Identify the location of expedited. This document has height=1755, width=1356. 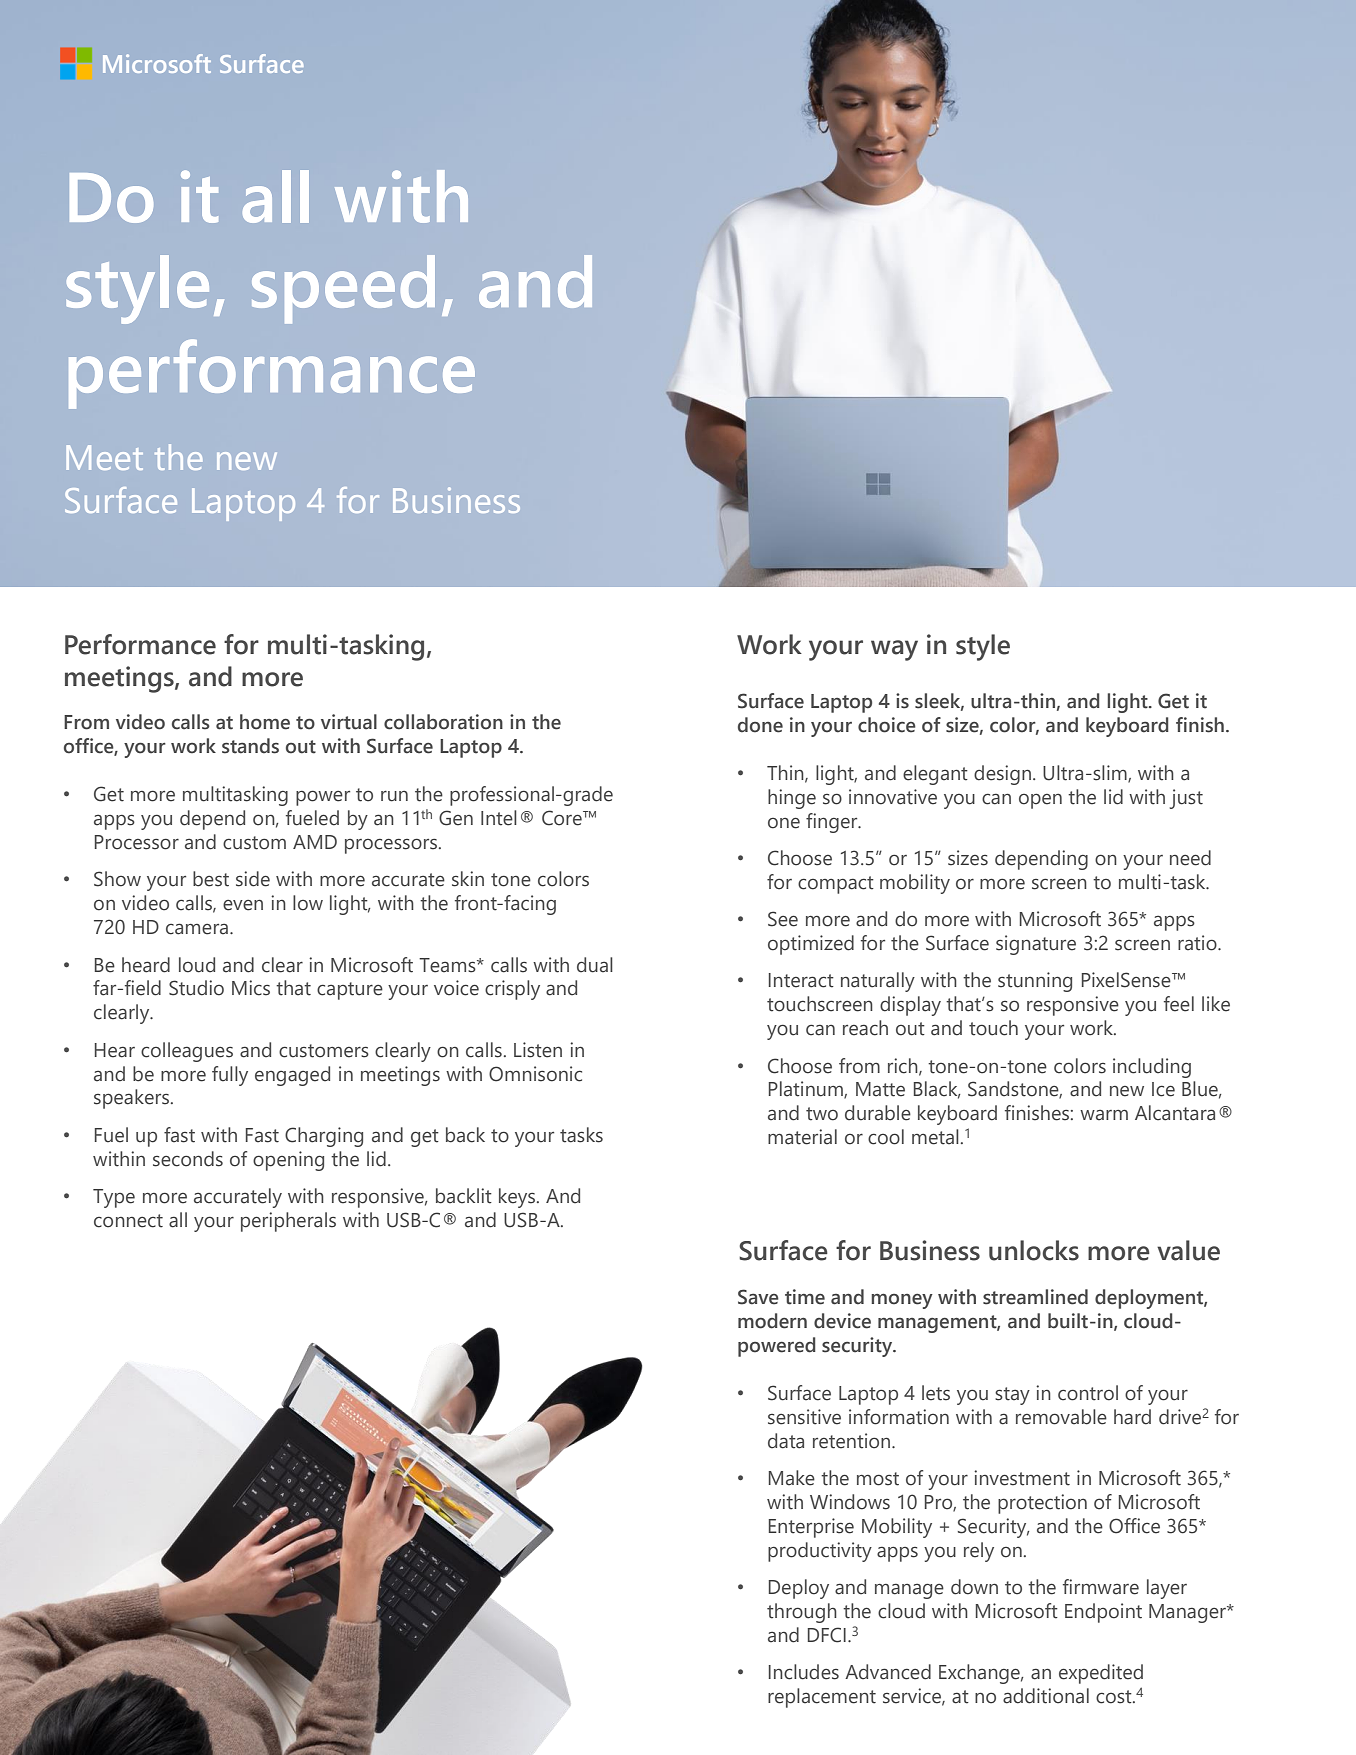
(1101, 1674).
